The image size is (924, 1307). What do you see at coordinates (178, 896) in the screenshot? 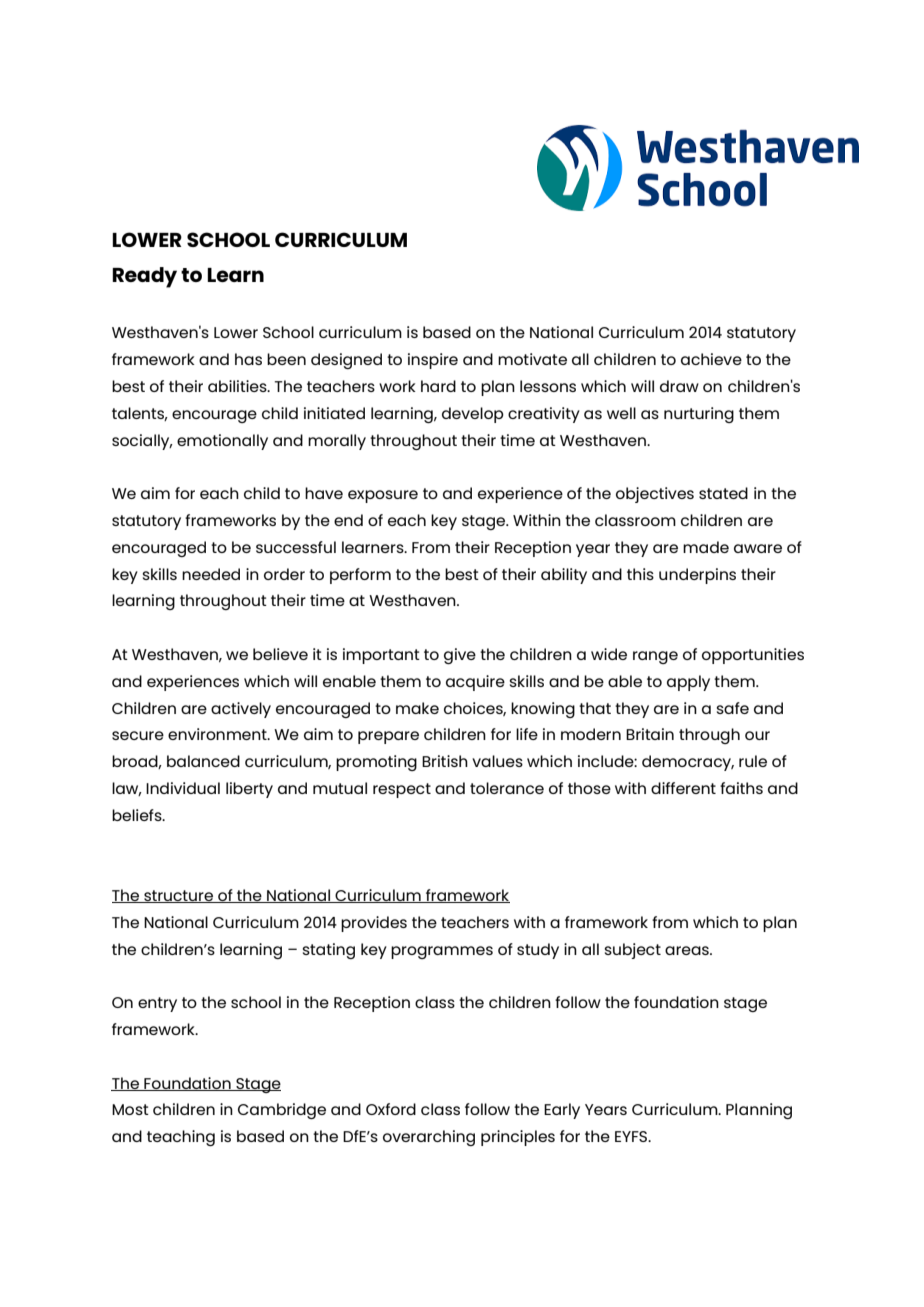
I see `structure` at bounding box center [178, 896].
